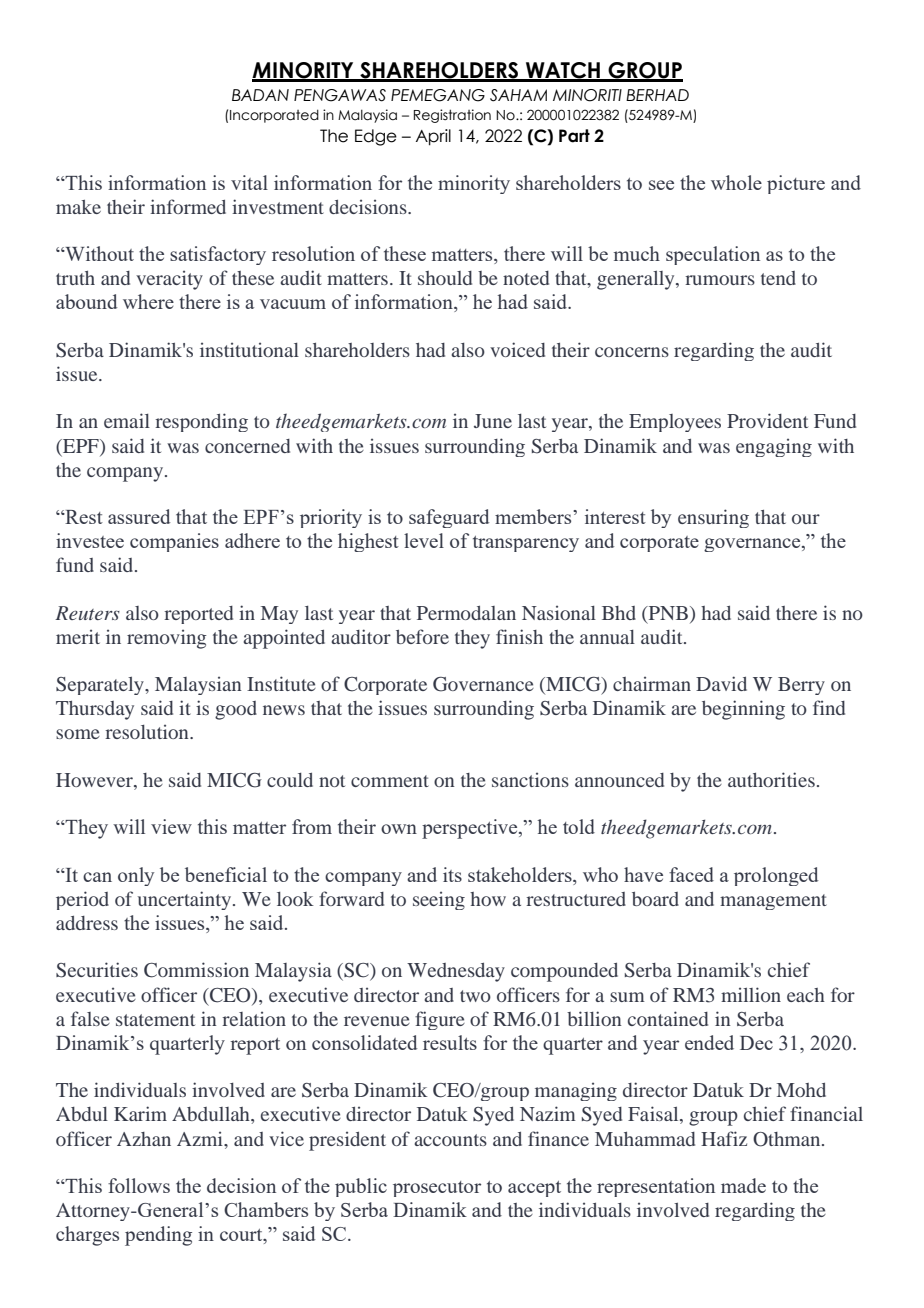  Describe the element at coordinates (657, 95) in the page. I see `BERHAD` at that location.
